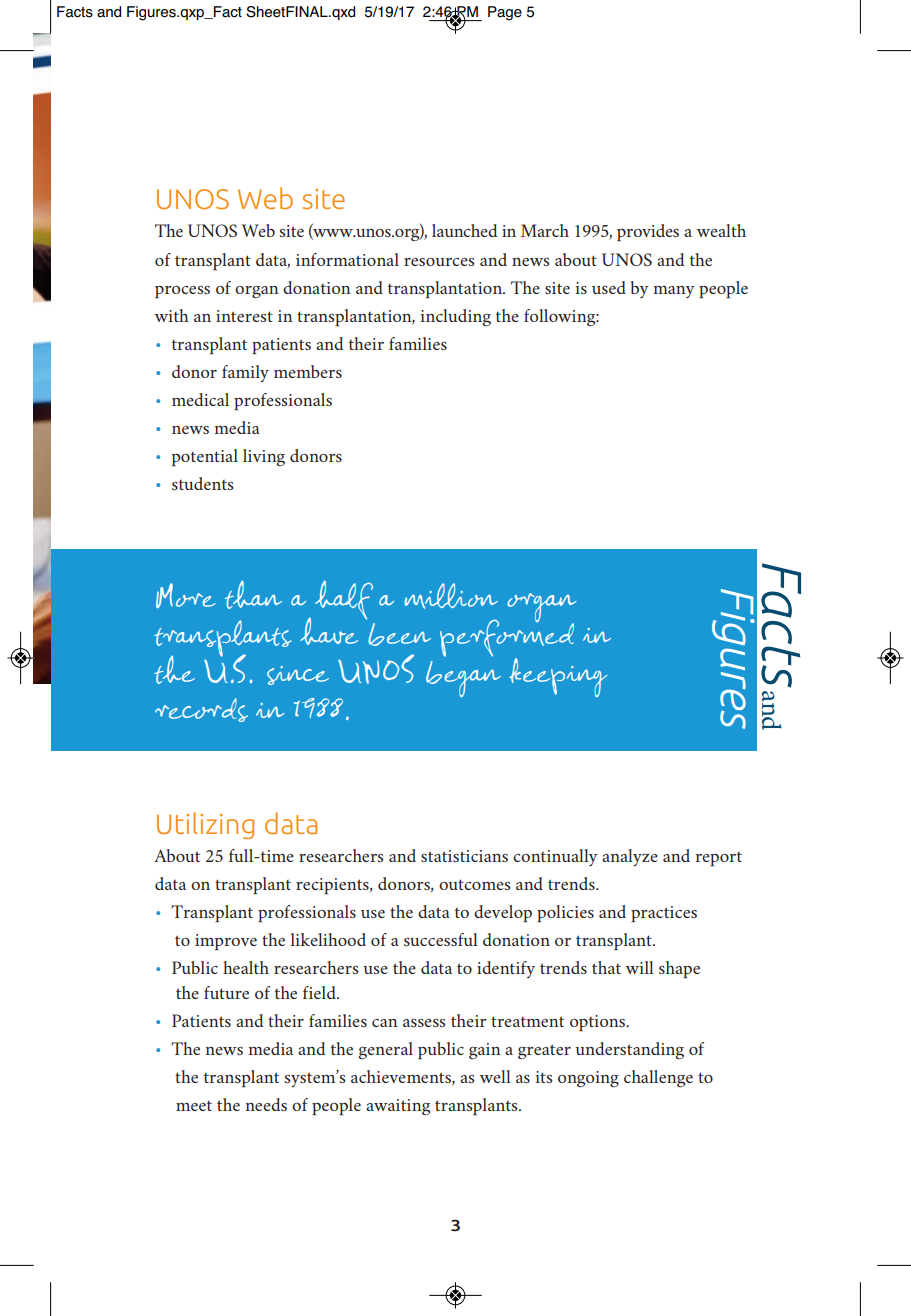  What do you see at coordinates (674, 292) in the page?
I see `many` at bounding box center [674, 292].
